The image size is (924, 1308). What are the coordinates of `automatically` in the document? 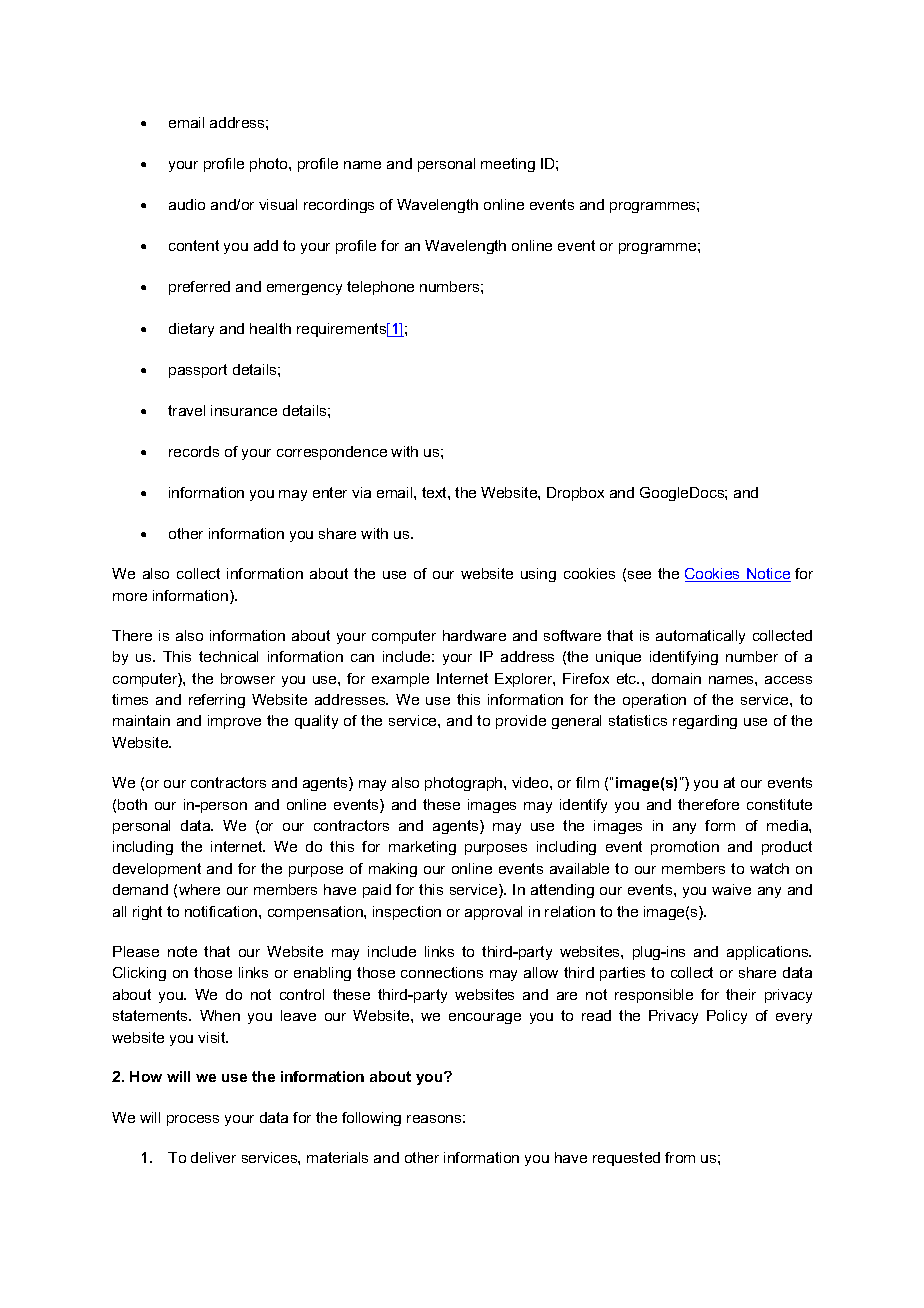 It's located at (700, 637).
